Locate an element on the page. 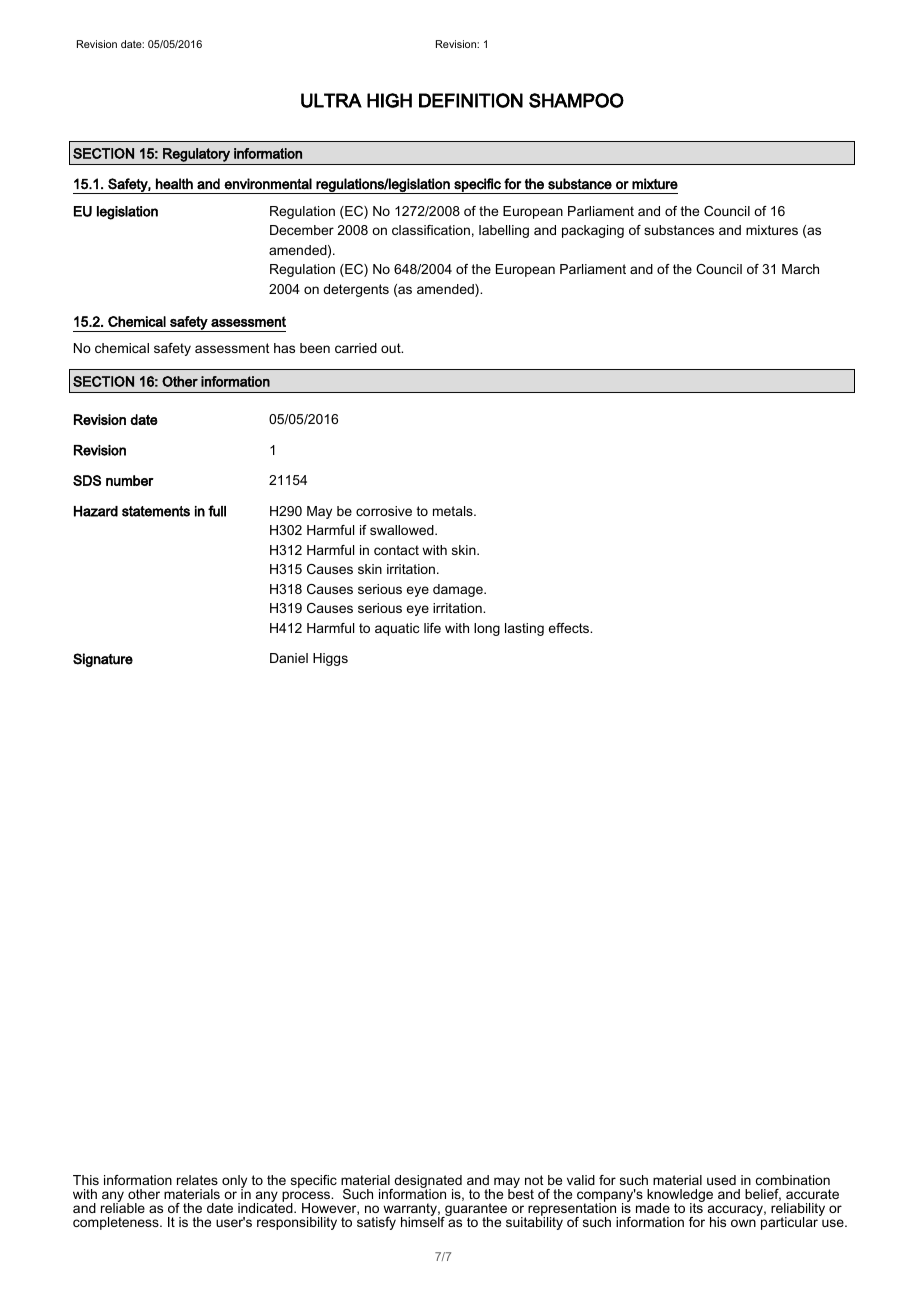  life is located at coordinates (432, 628).
